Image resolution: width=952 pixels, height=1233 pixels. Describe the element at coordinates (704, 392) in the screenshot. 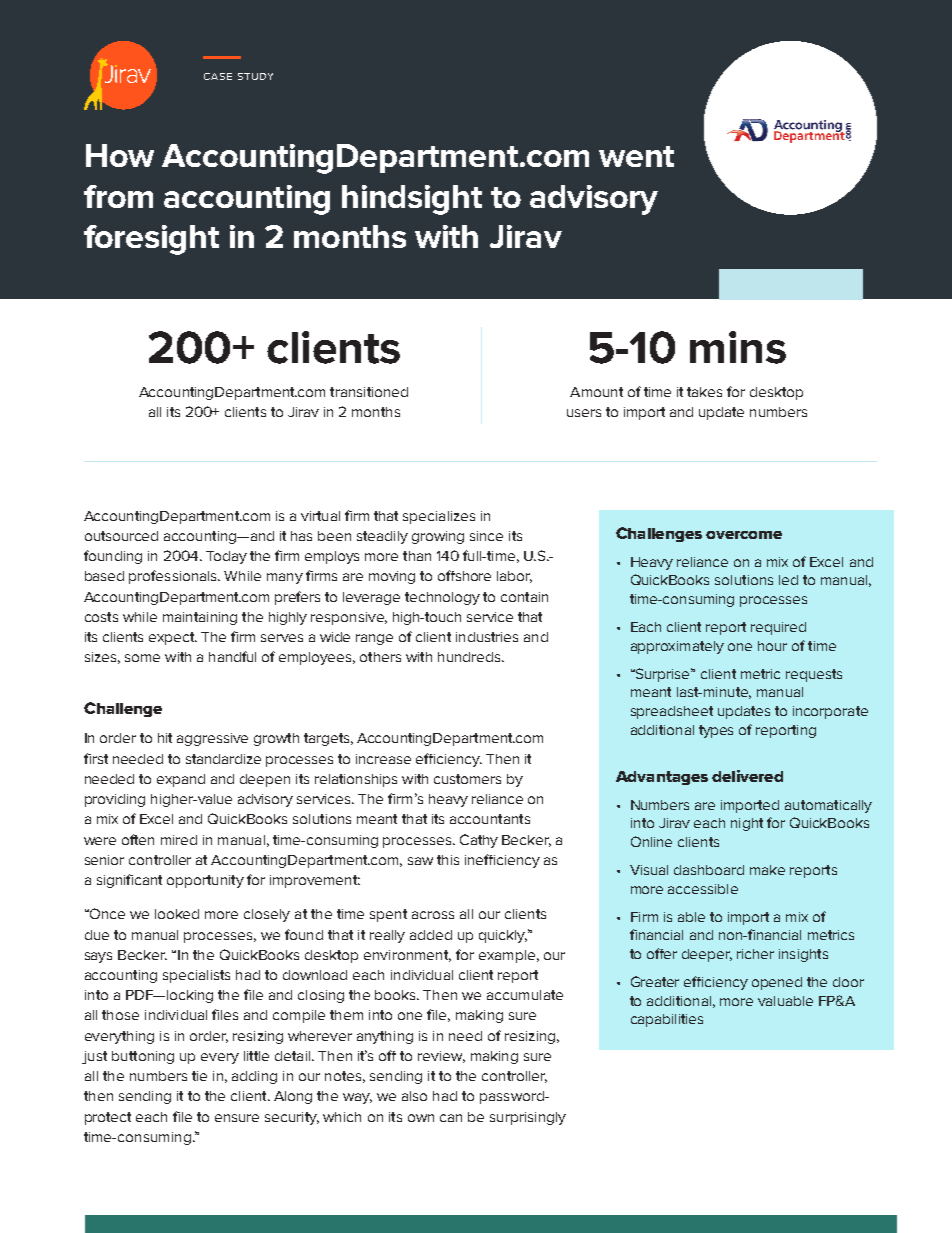

I see `takes` at that location.
